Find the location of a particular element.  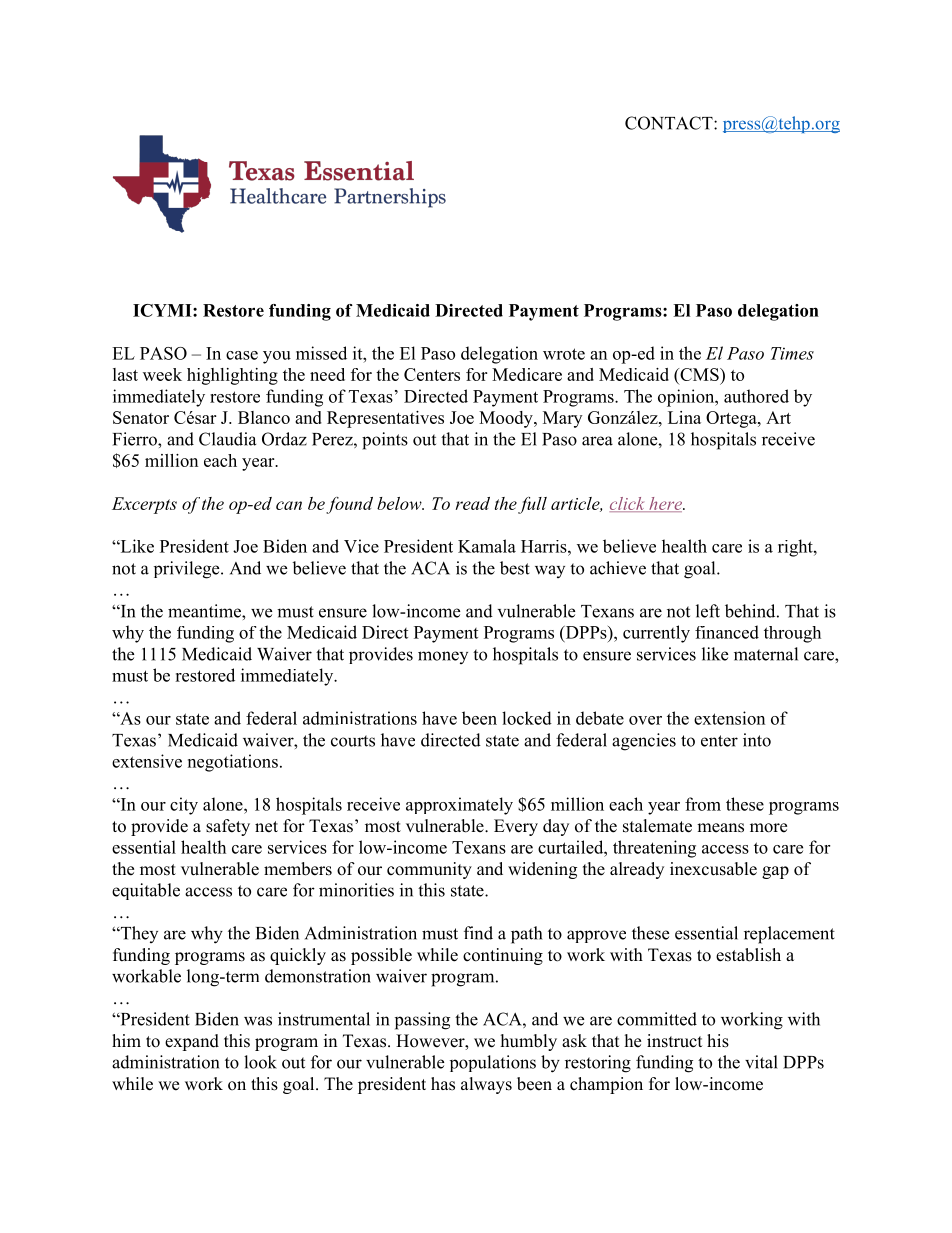

case is located at coordinates (242, 355).
